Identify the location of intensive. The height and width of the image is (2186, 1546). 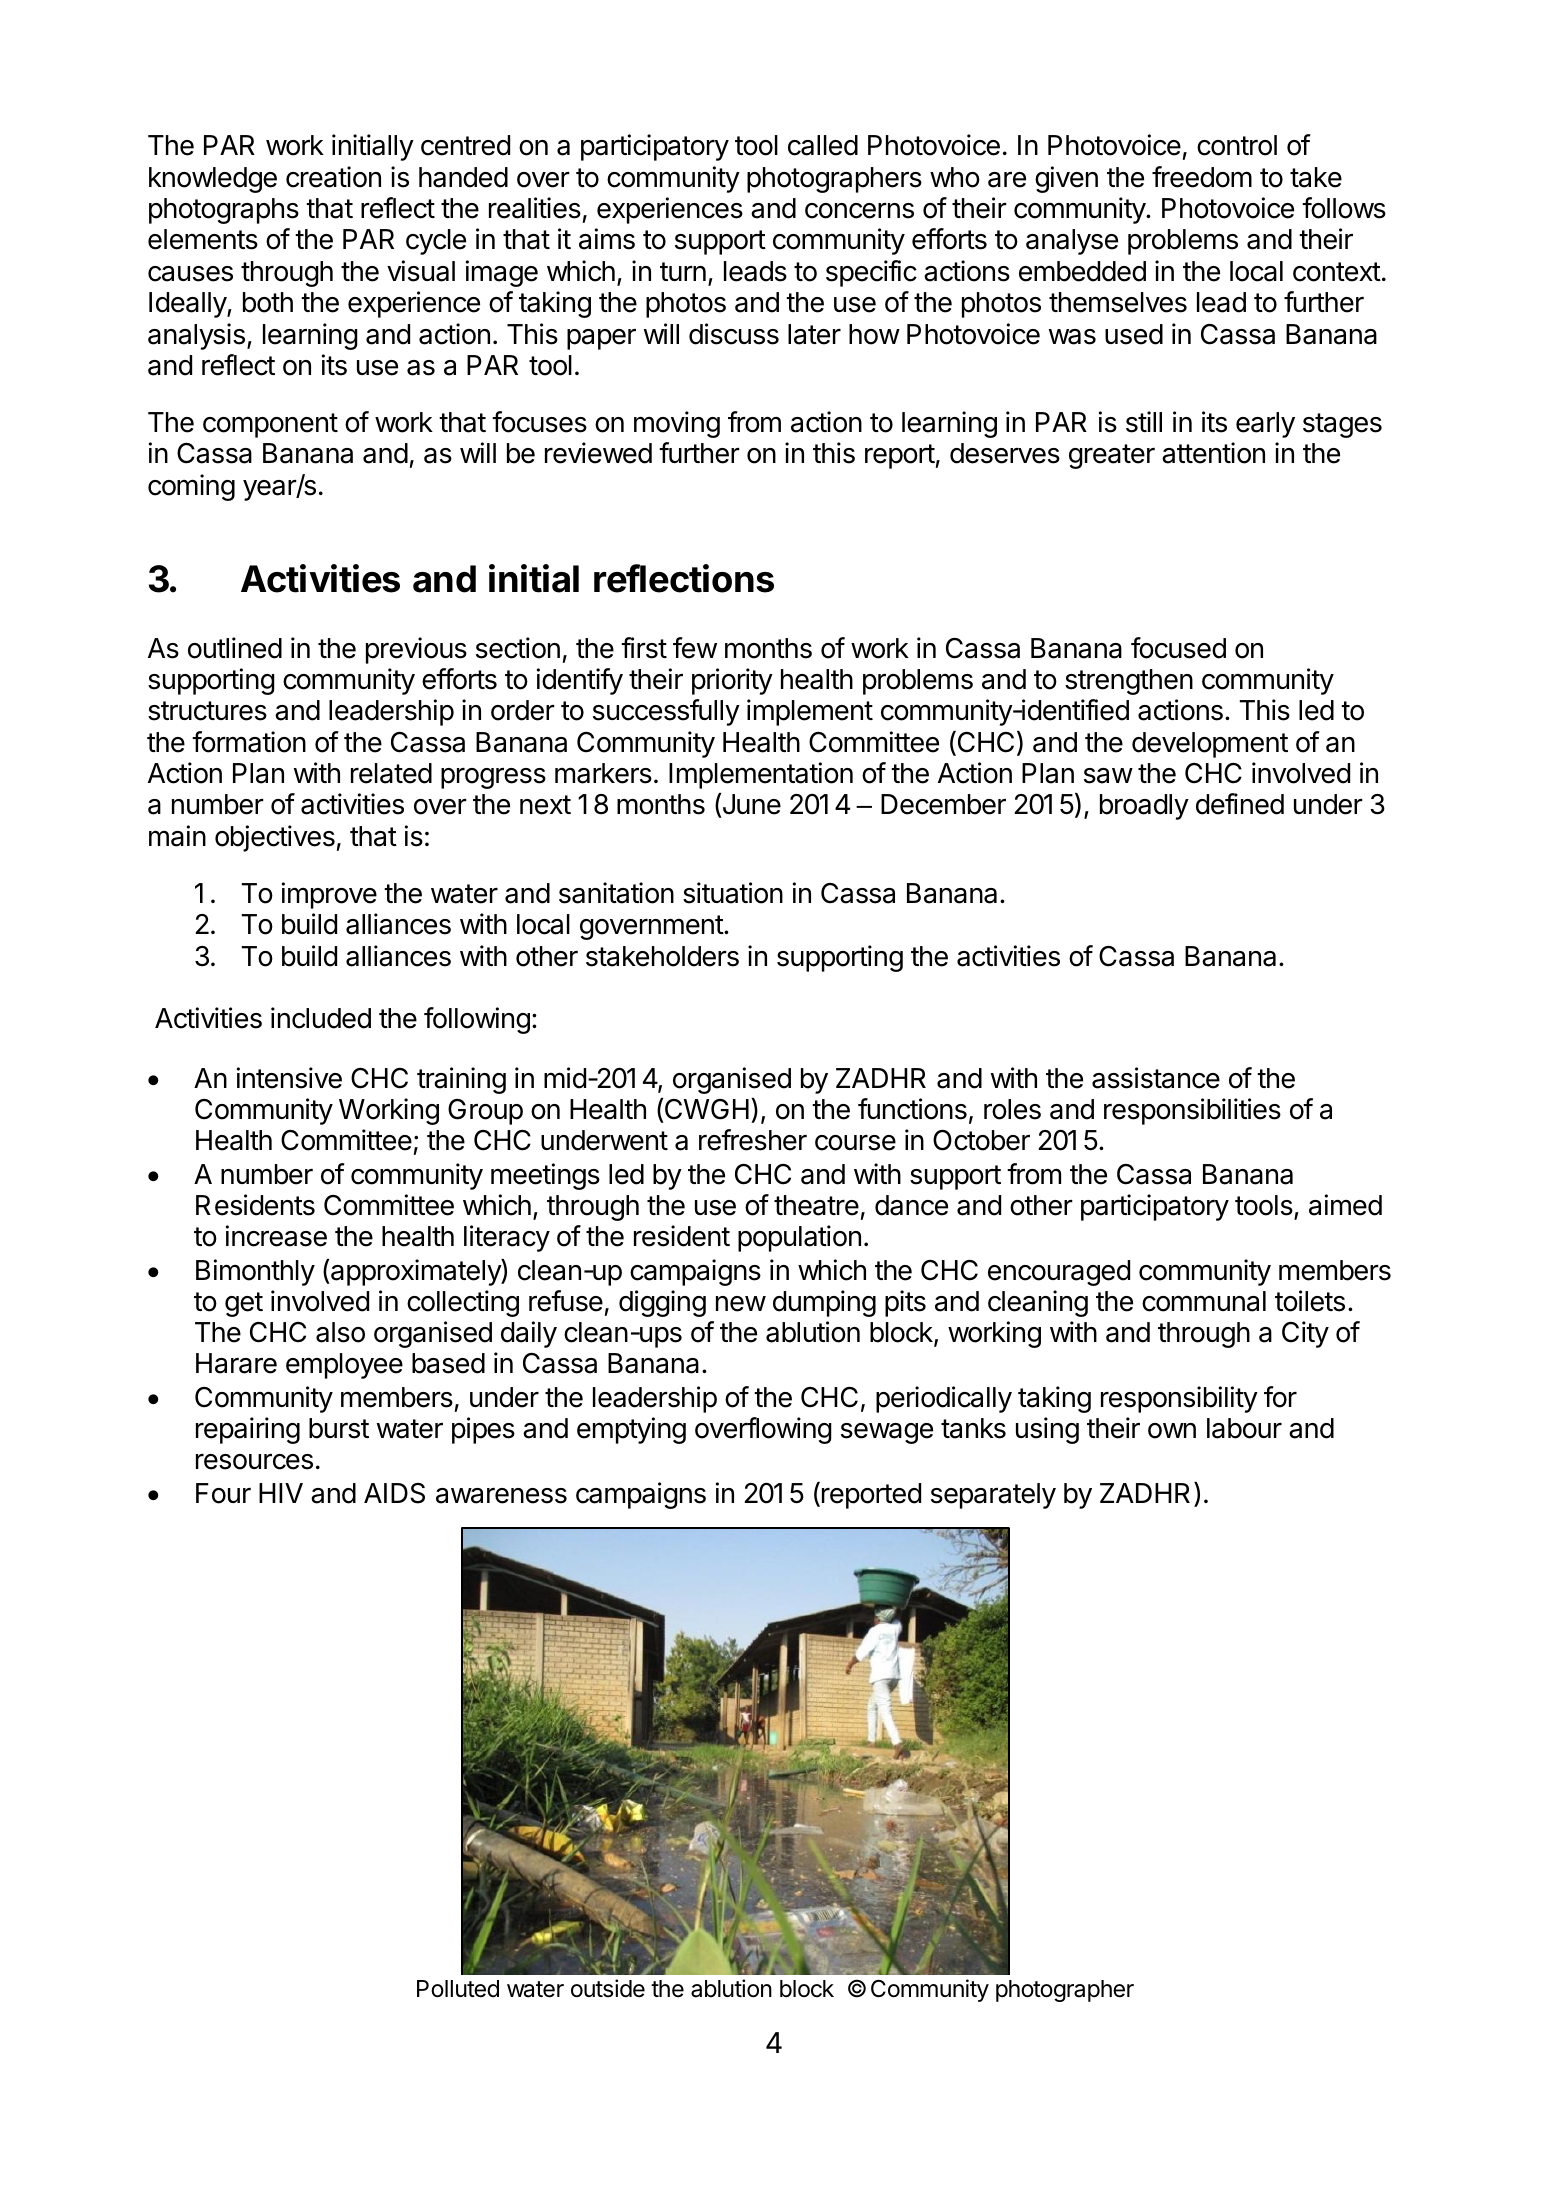
(289, 1078).
